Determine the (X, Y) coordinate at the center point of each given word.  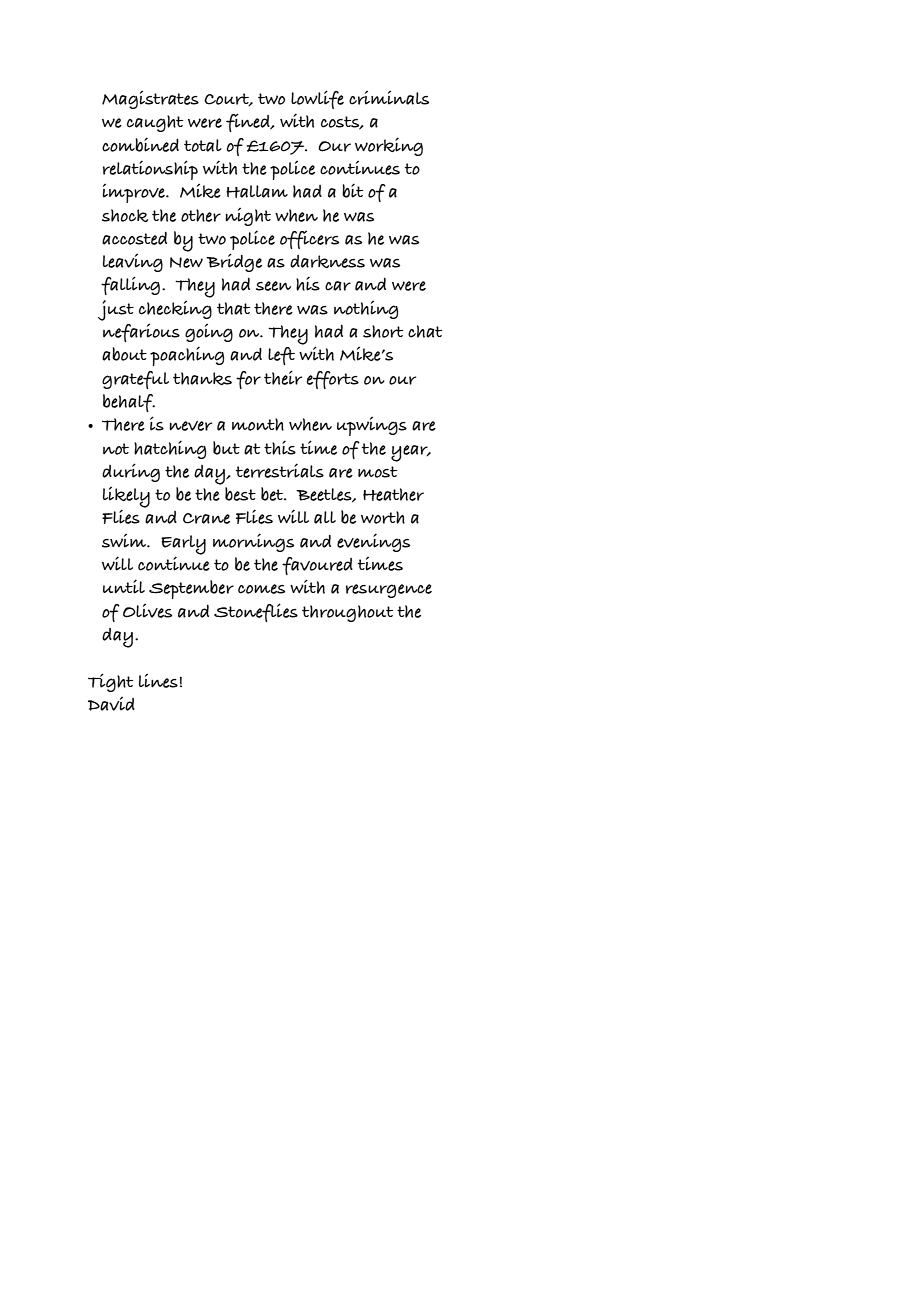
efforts (333, 380)
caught (155, 123)
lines (158, 681)
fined (249, 122)
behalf (129, 403)
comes (261, 589)
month (258, 424)
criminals (389, 98)
